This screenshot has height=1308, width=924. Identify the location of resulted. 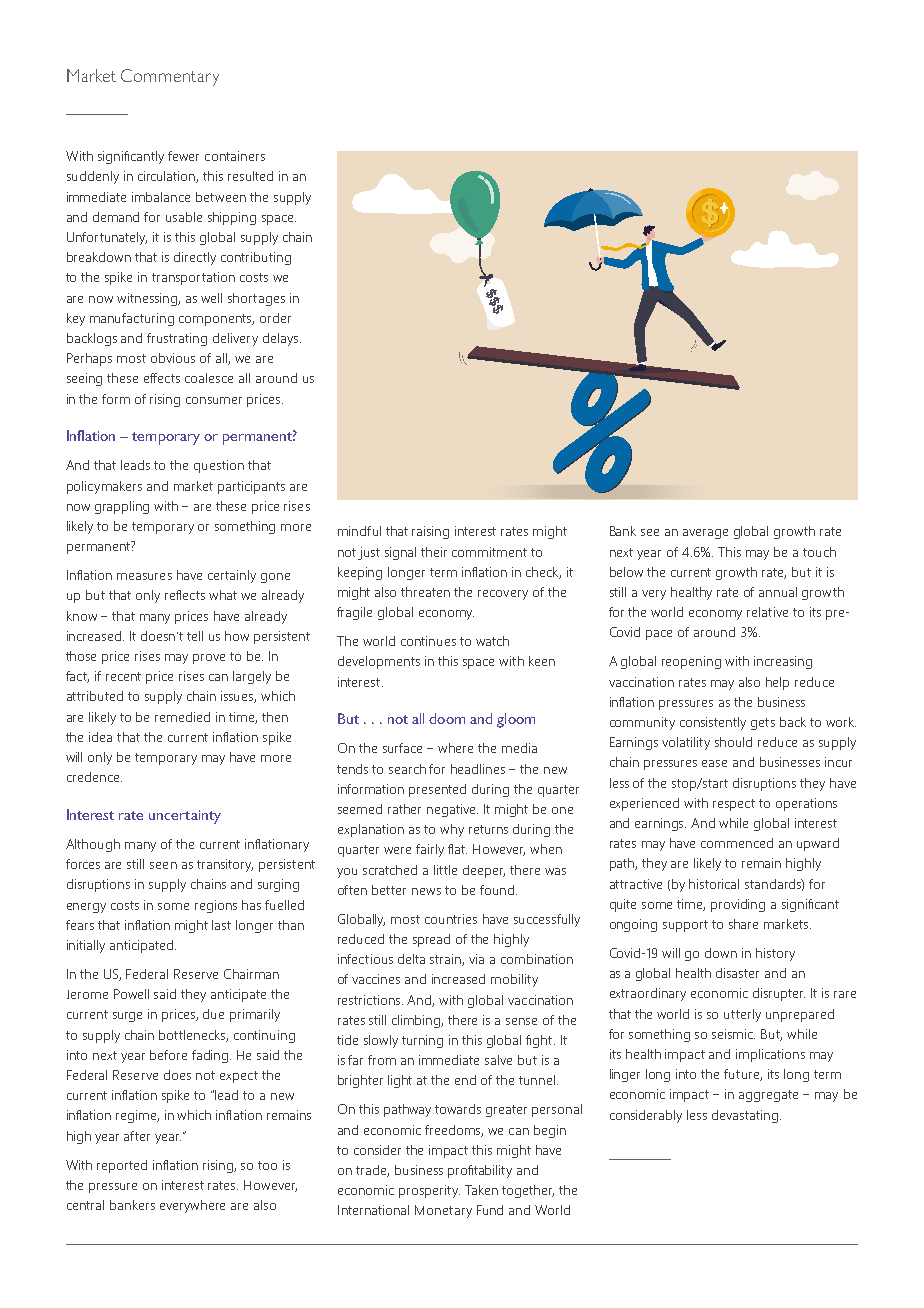
(250, 176).
